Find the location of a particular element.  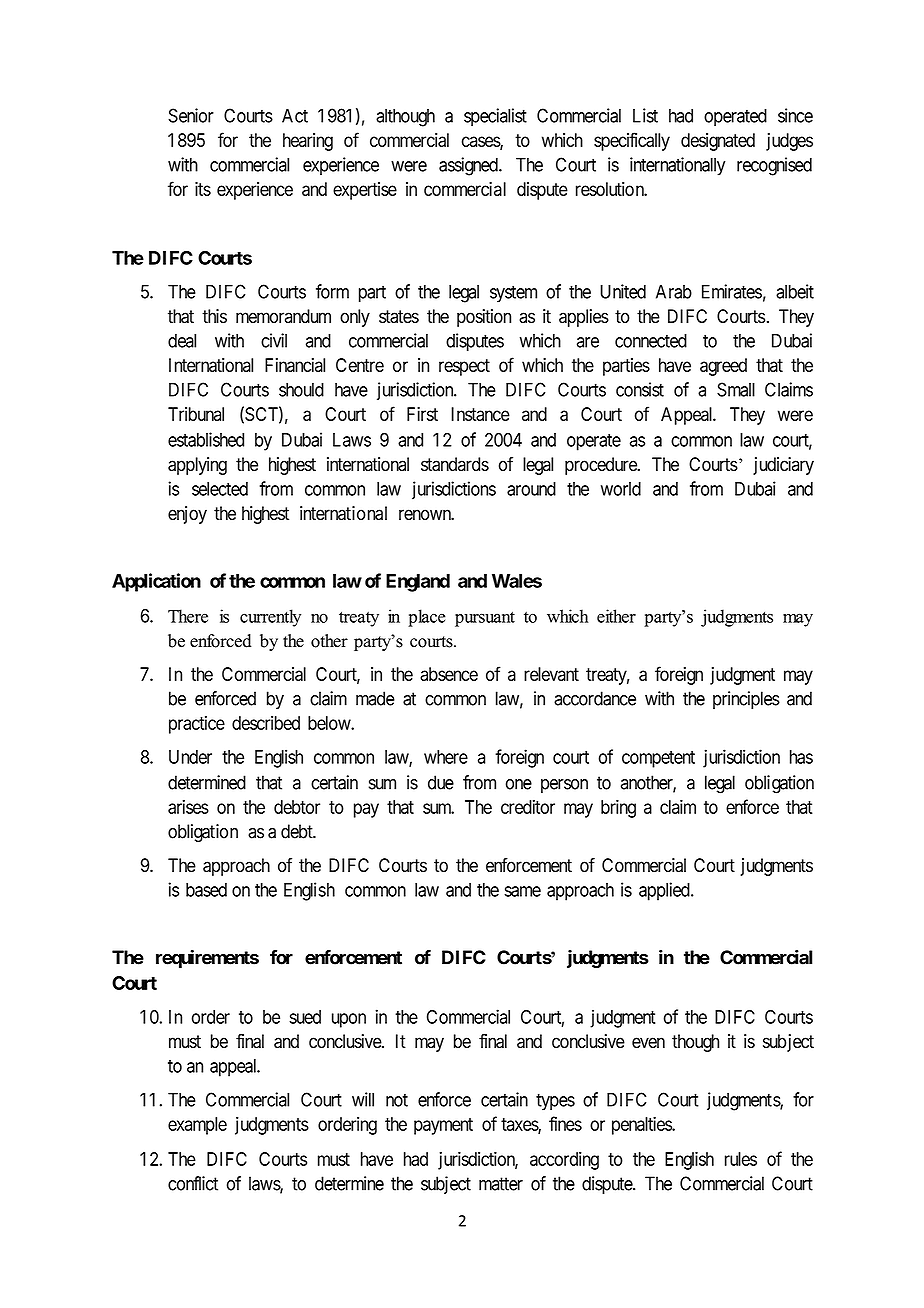

example is located at coordinates (197, 1126).
